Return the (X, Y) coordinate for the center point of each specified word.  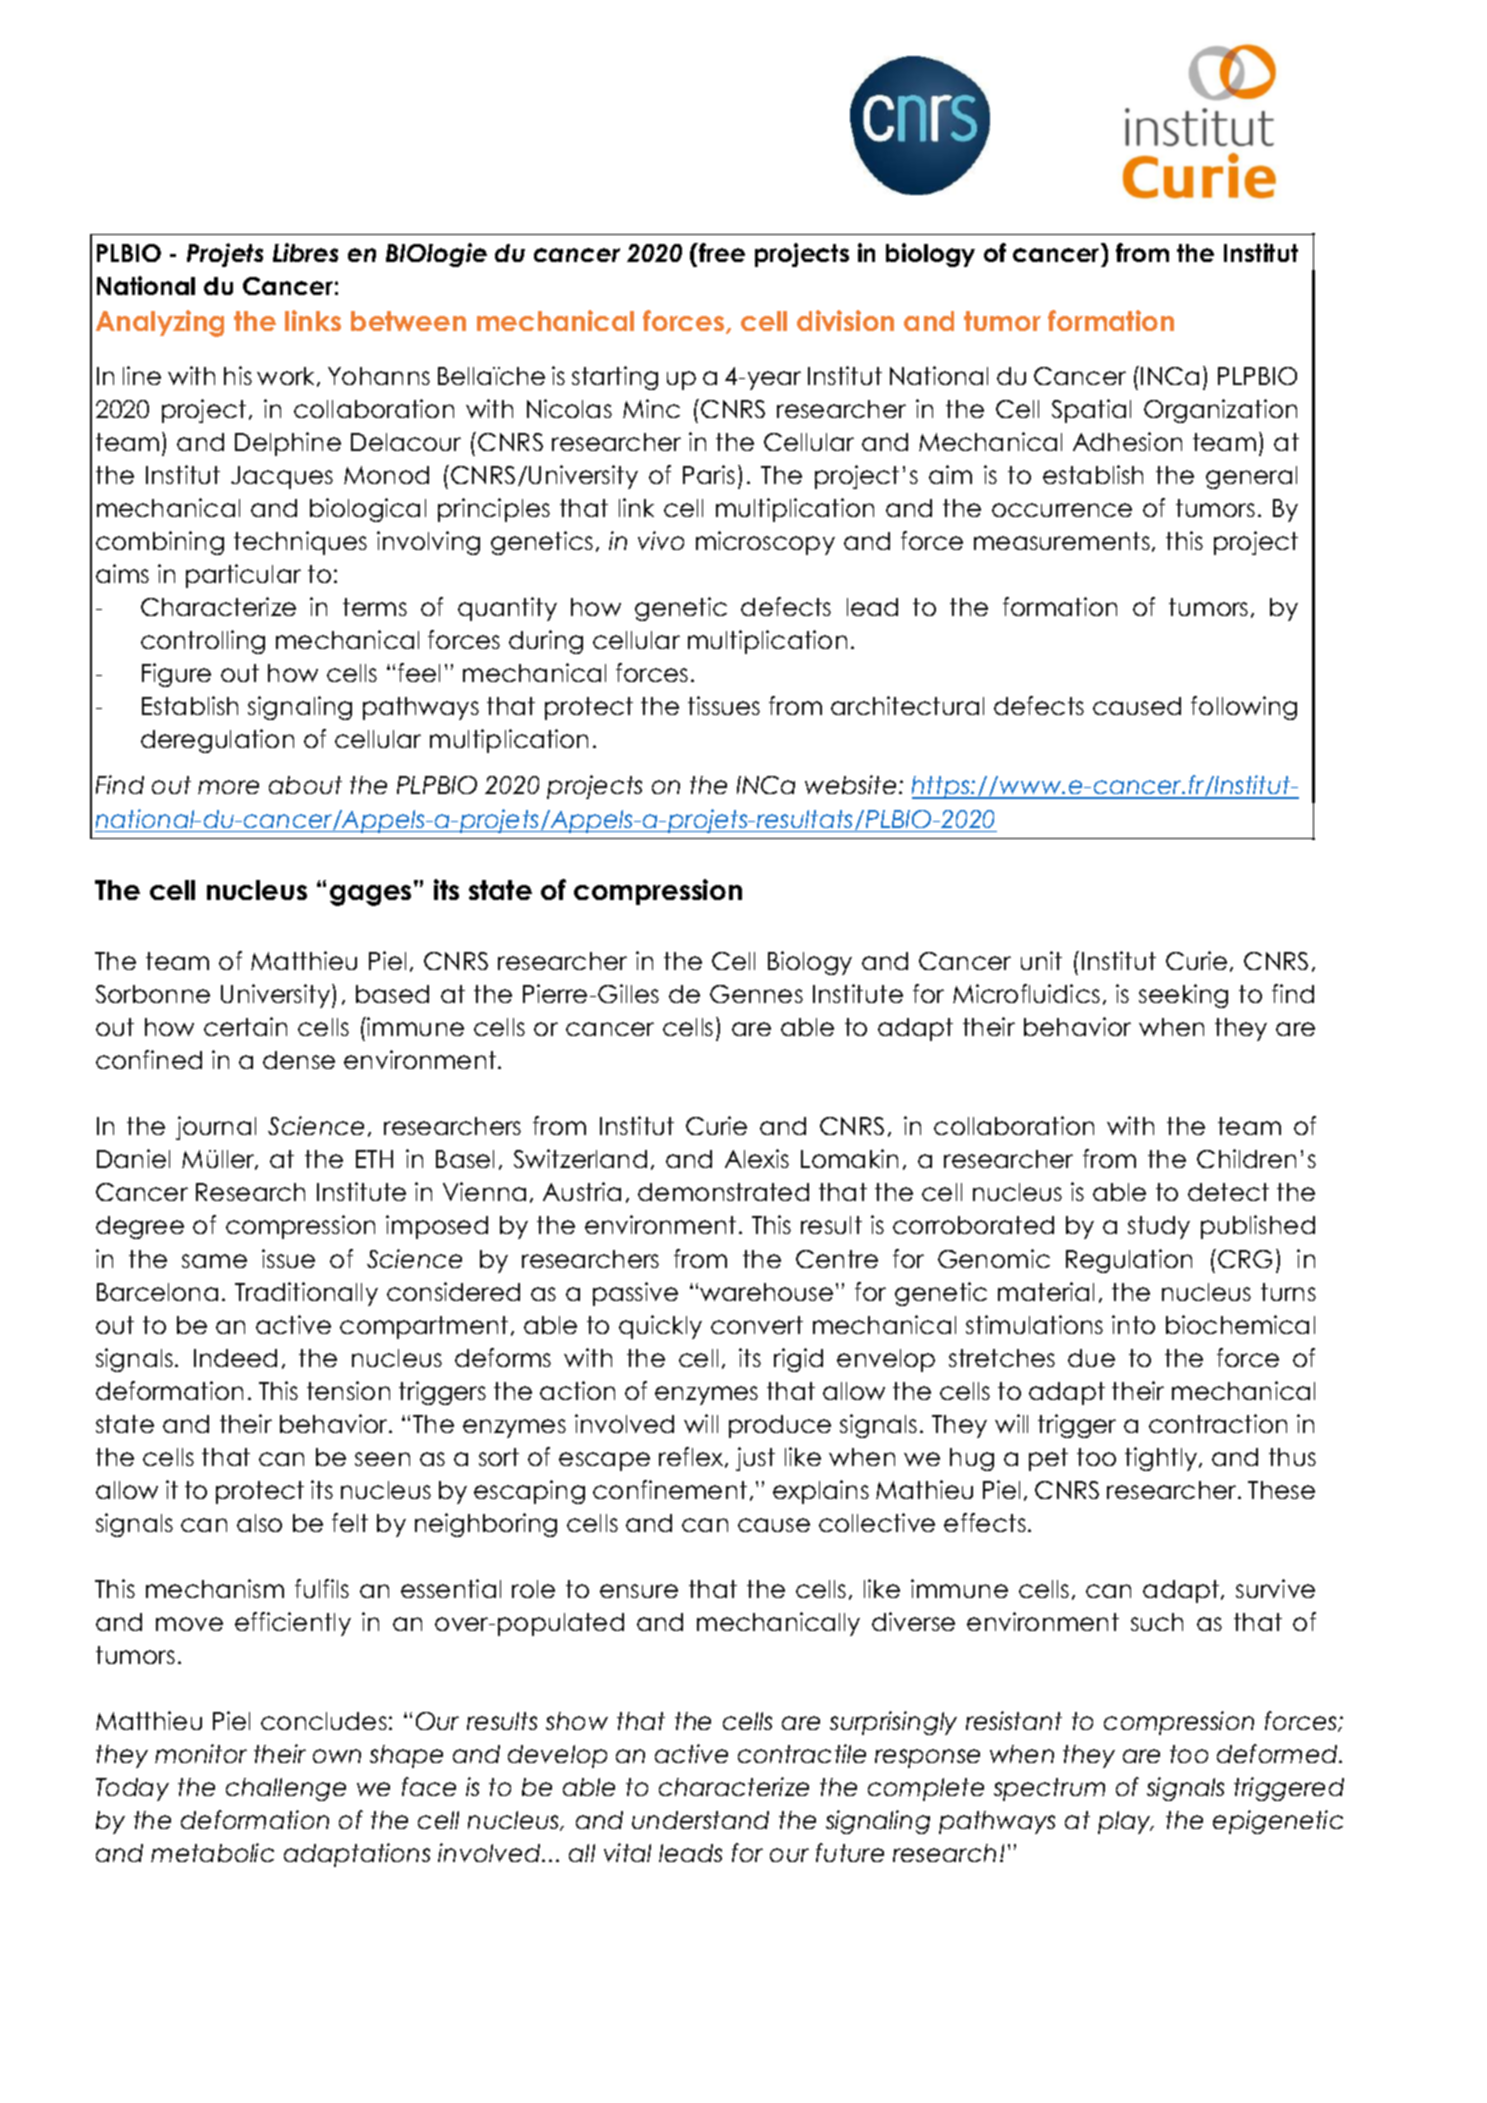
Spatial (1091, 411)
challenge (286, 1789)
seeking (1183, 996)
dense (299, 1060)
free (721, 252)
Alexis (757, 1158)
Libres (305, 252)
